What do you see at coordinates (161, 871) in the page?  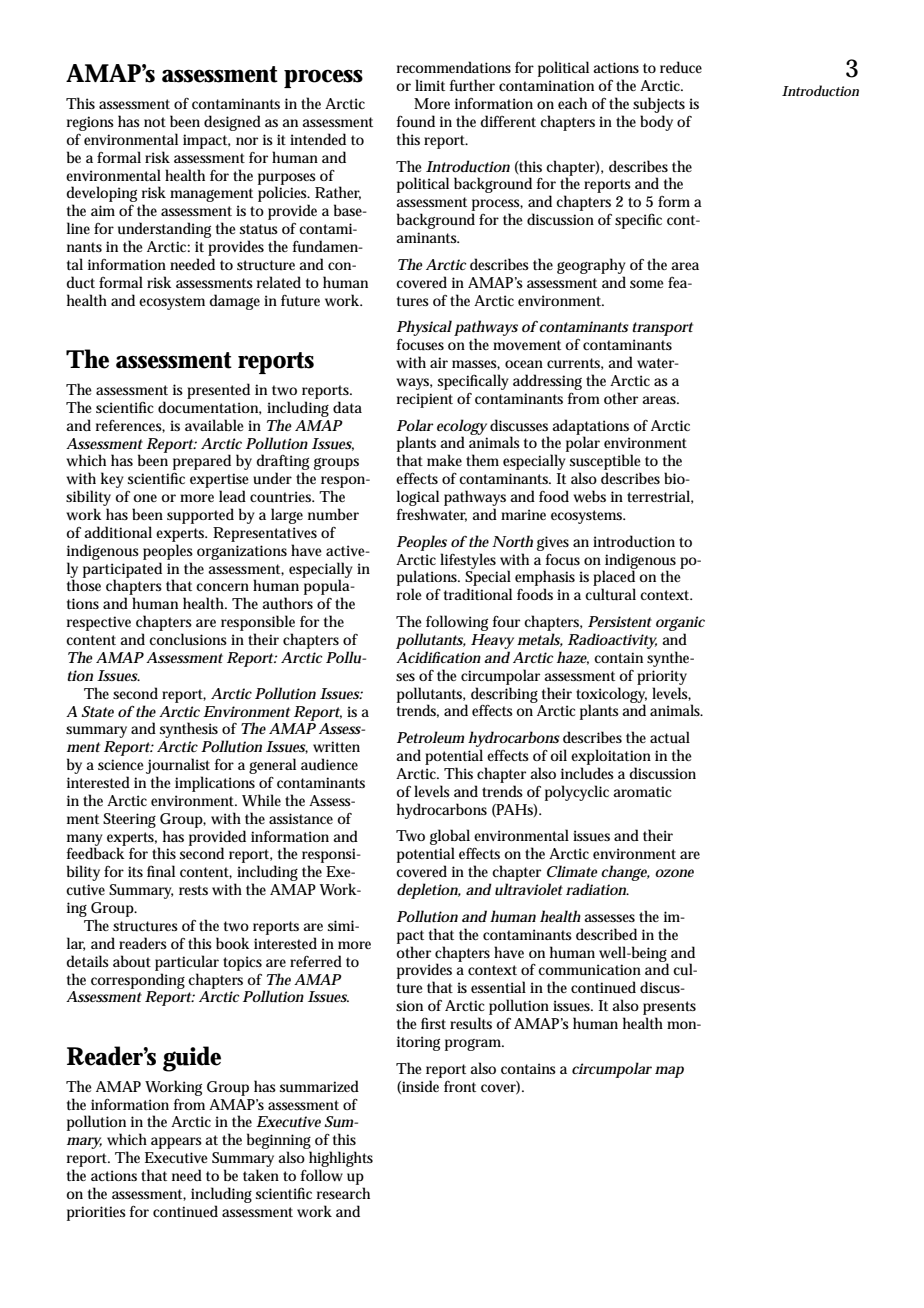 I see `final` at bounding box center [161, 871].
